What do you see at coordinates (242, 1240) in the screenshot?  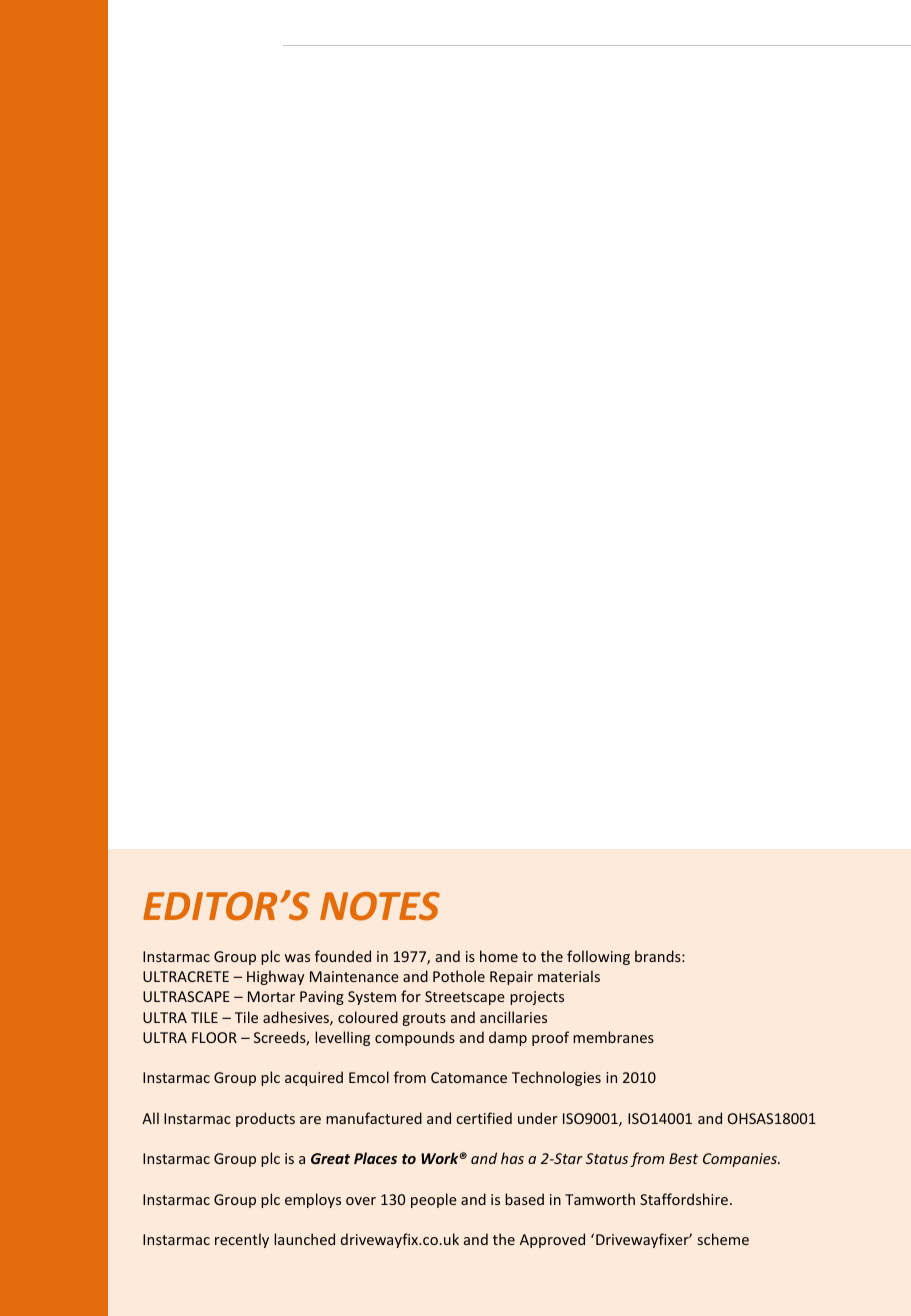 I see `recently` at bounding box center [242, 1240].
